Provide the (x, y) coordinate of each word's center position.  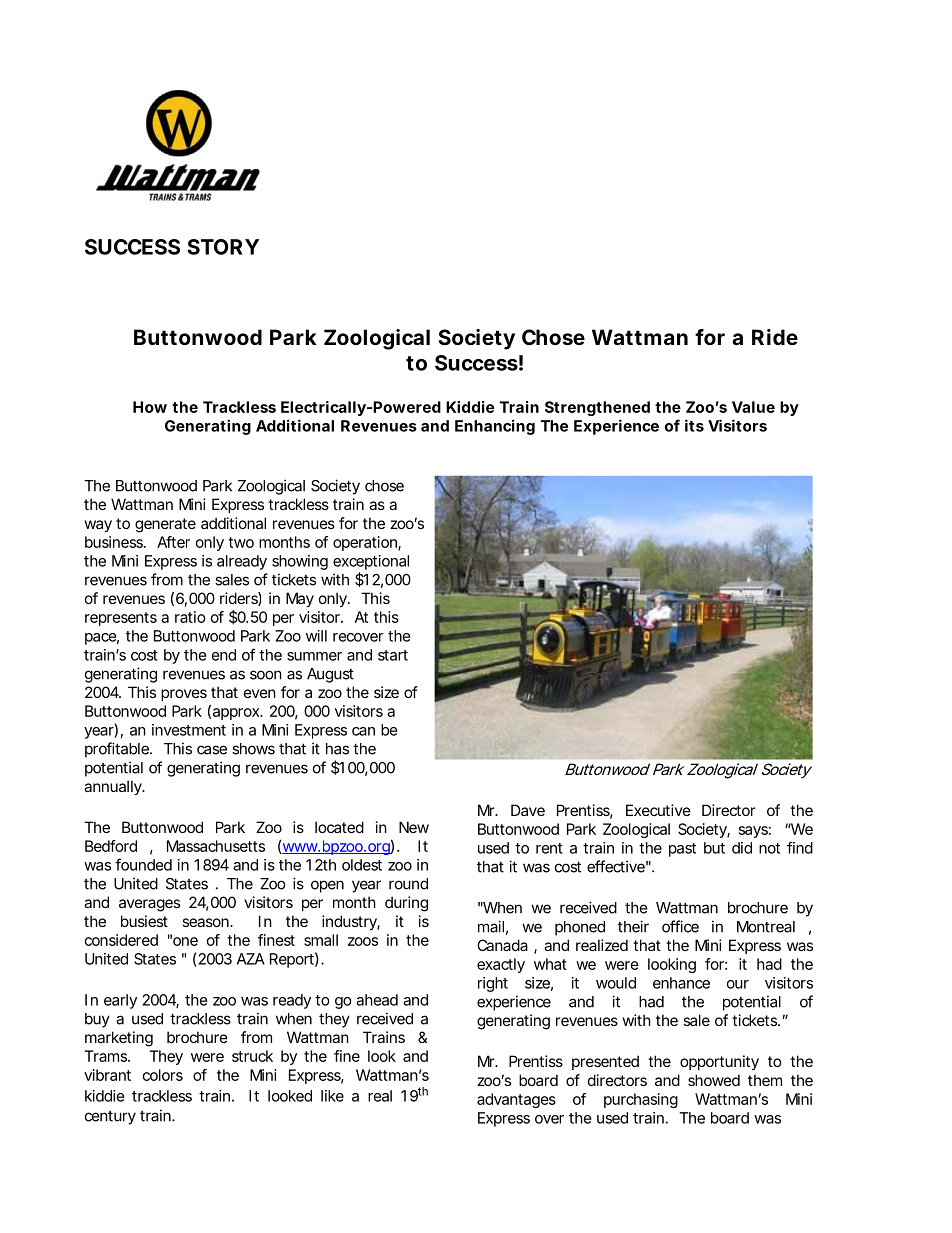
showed (714, 1080)
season (206, 922)
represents (121, 619)
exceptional (371, 562)
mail (491, 926)
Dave (528, 810)
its (694, 425)
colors (163, 1075)
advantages (516, 1100)
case (212, 750)
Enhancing (495, 427)
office (680, 926)
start (393, 655)
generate (165, 525)
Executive (658, 810)
